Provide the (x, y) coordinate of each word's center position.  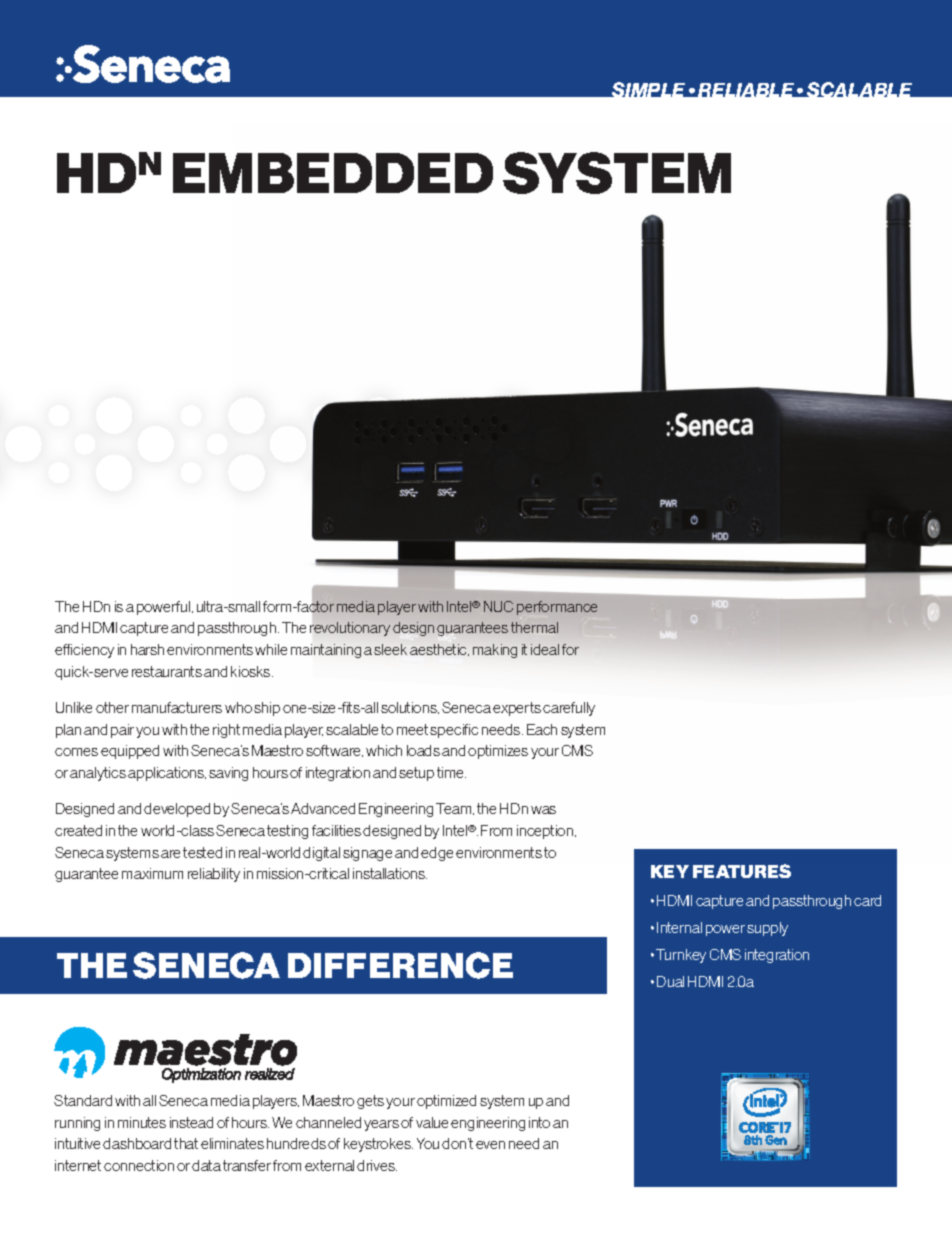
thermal (534, 627)
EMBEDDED (333, 173)
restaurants (167, 671)
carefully (569, 709)
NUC (498, 606)
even (490, 1145)
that (186, 1143)
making (495, 651)
